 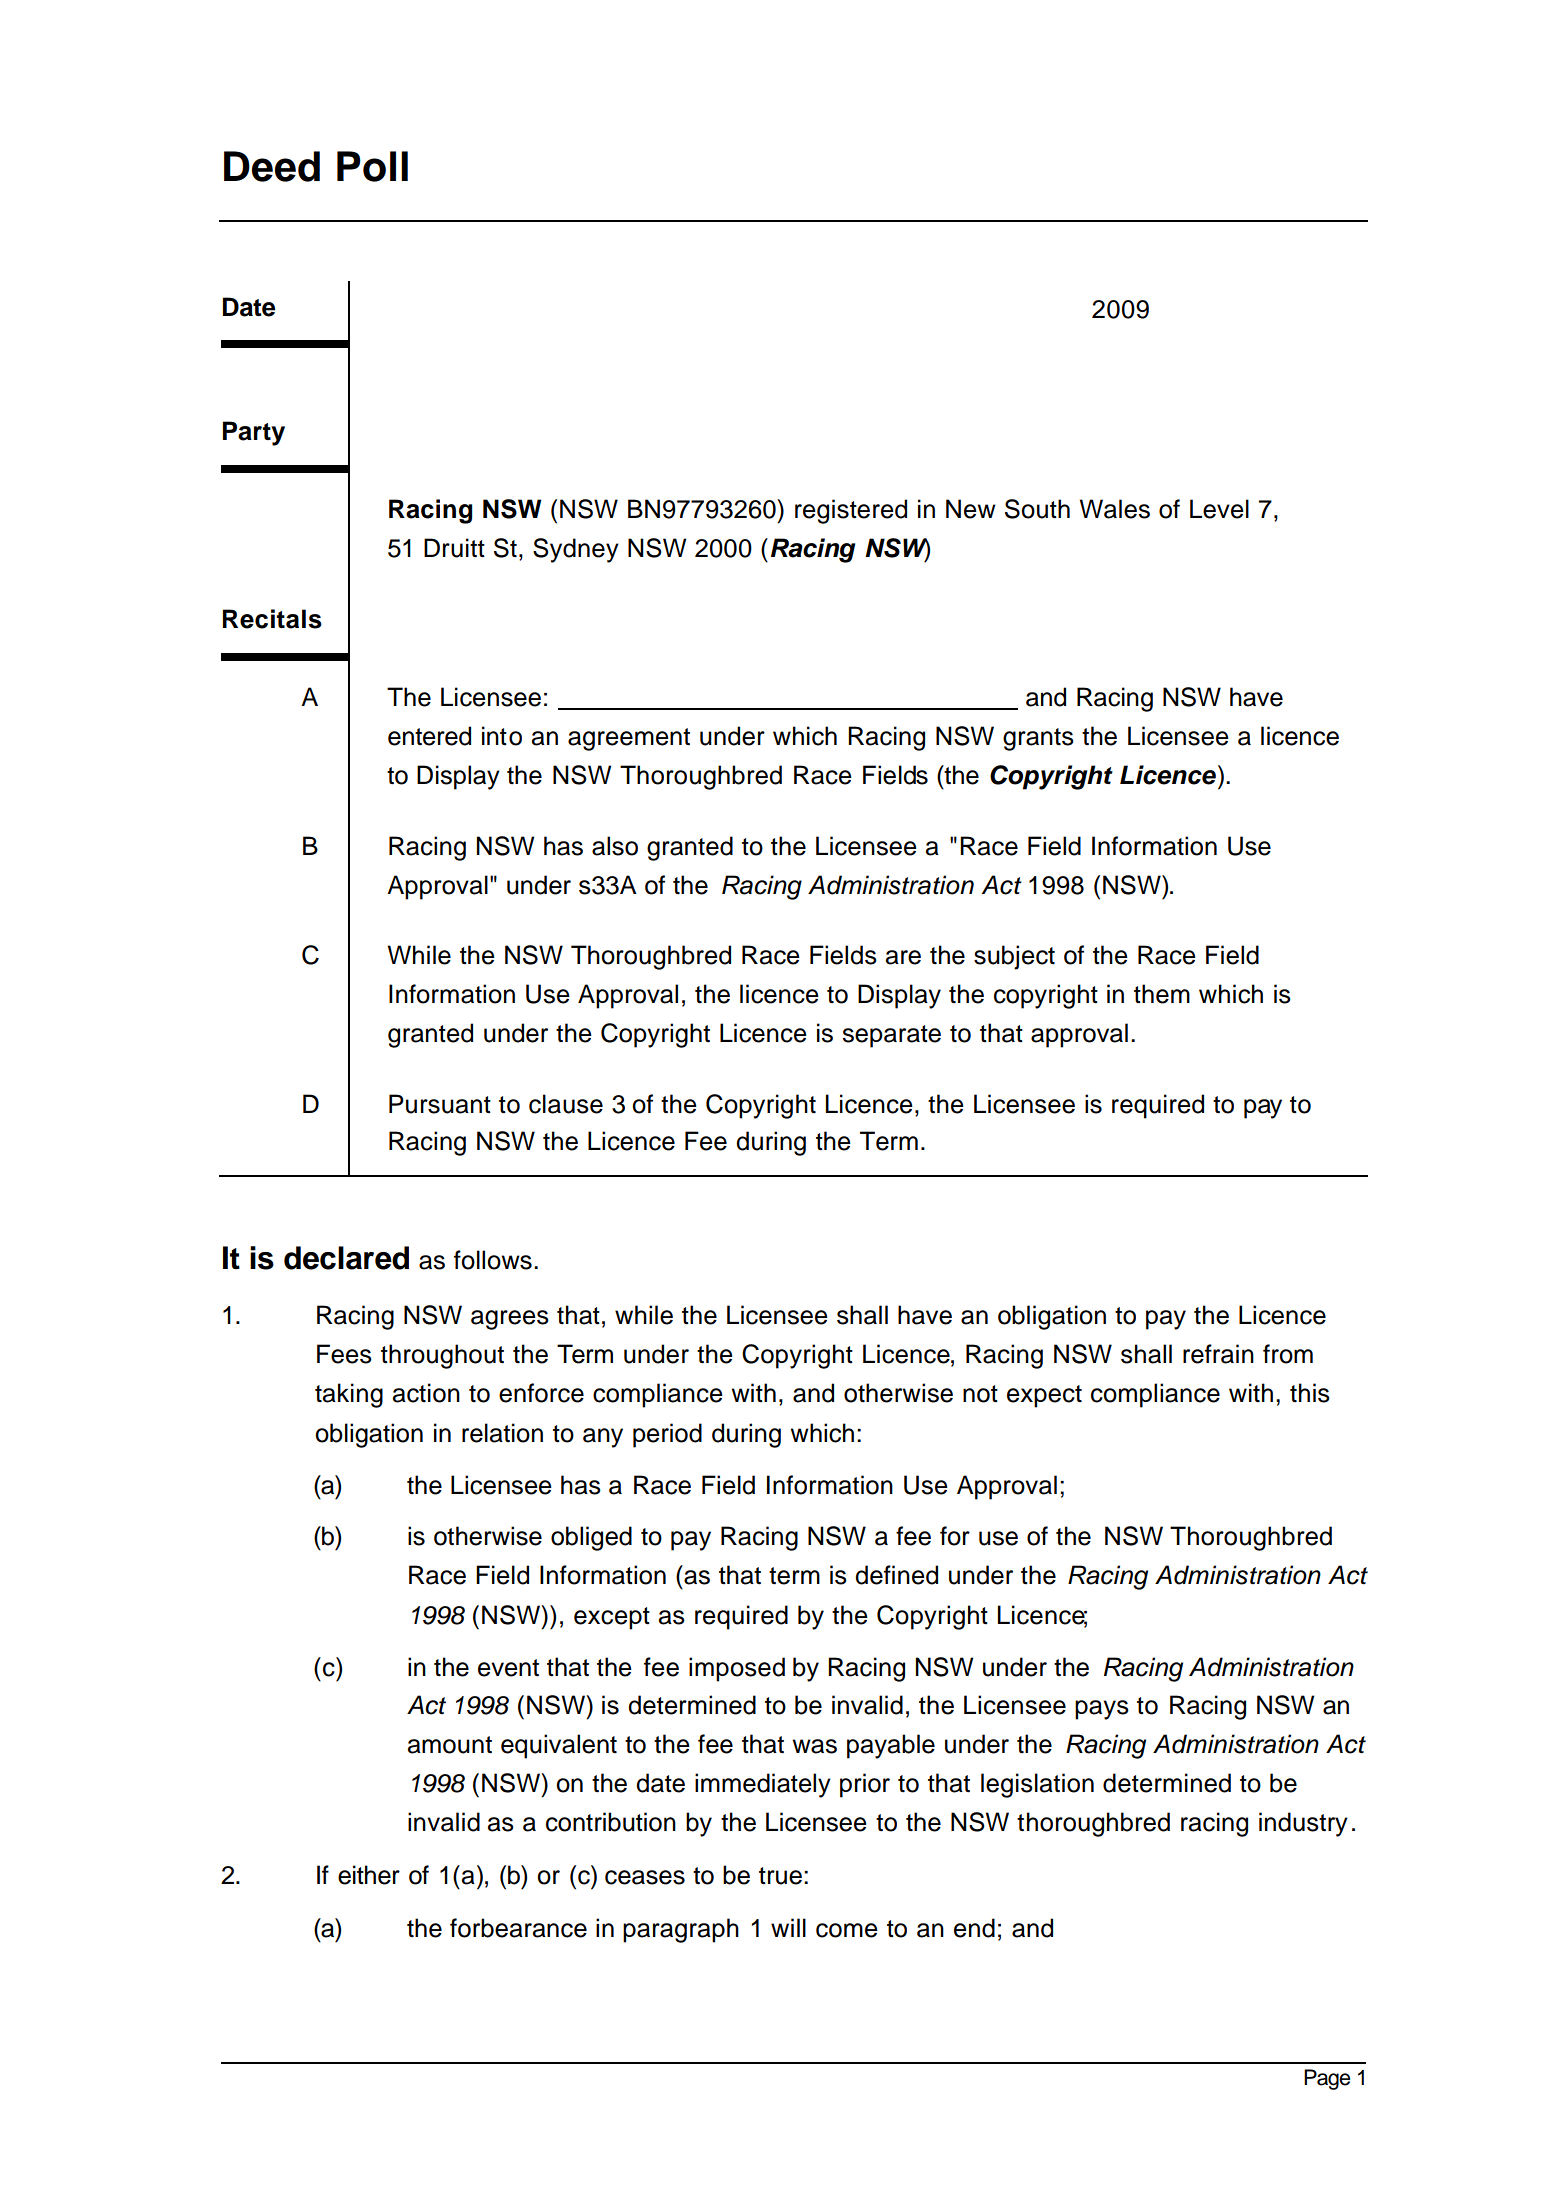 I want to click on will, so click(x=788, y=1927).
